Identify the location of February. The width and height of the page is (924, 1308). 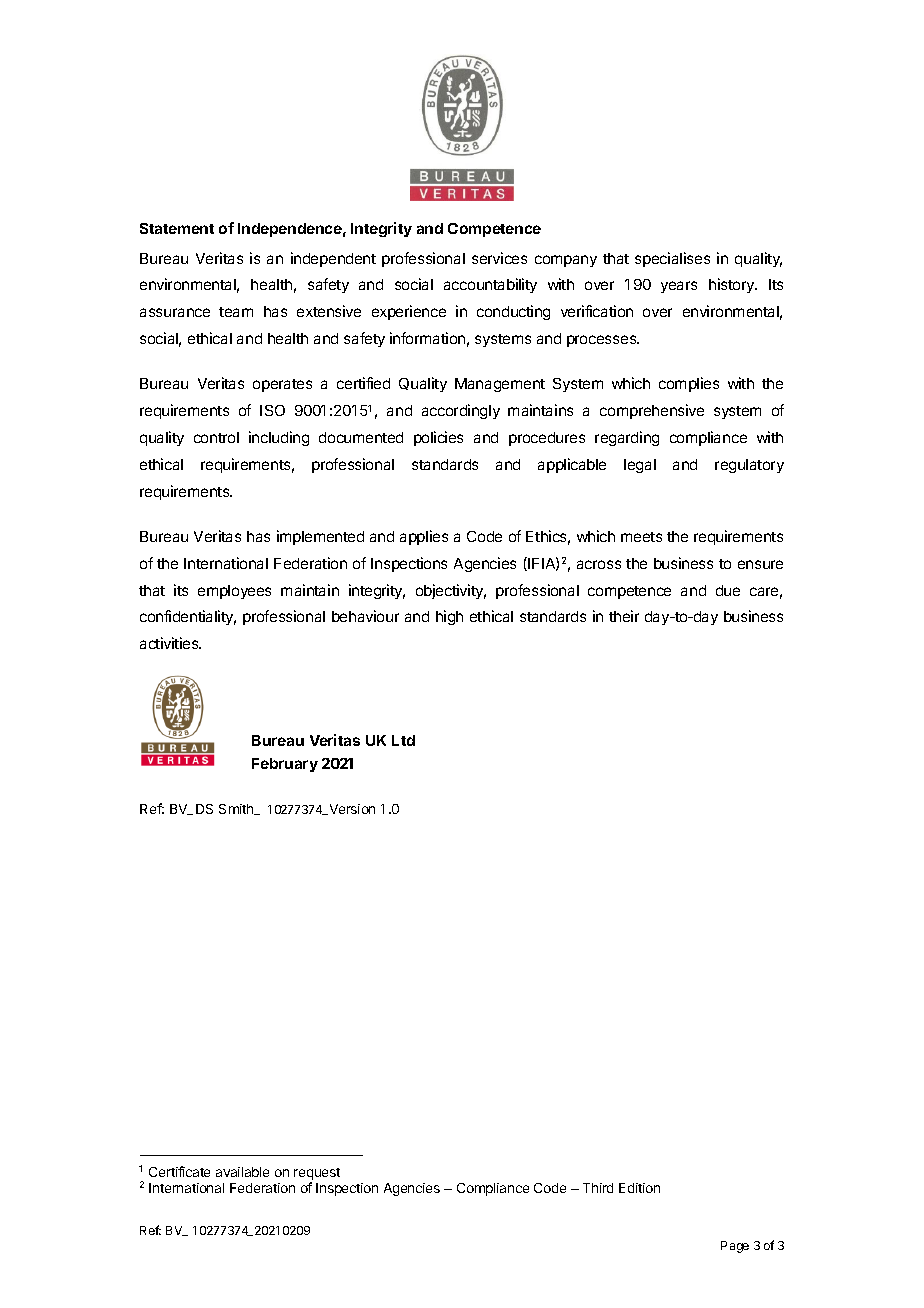
(285, 765).
